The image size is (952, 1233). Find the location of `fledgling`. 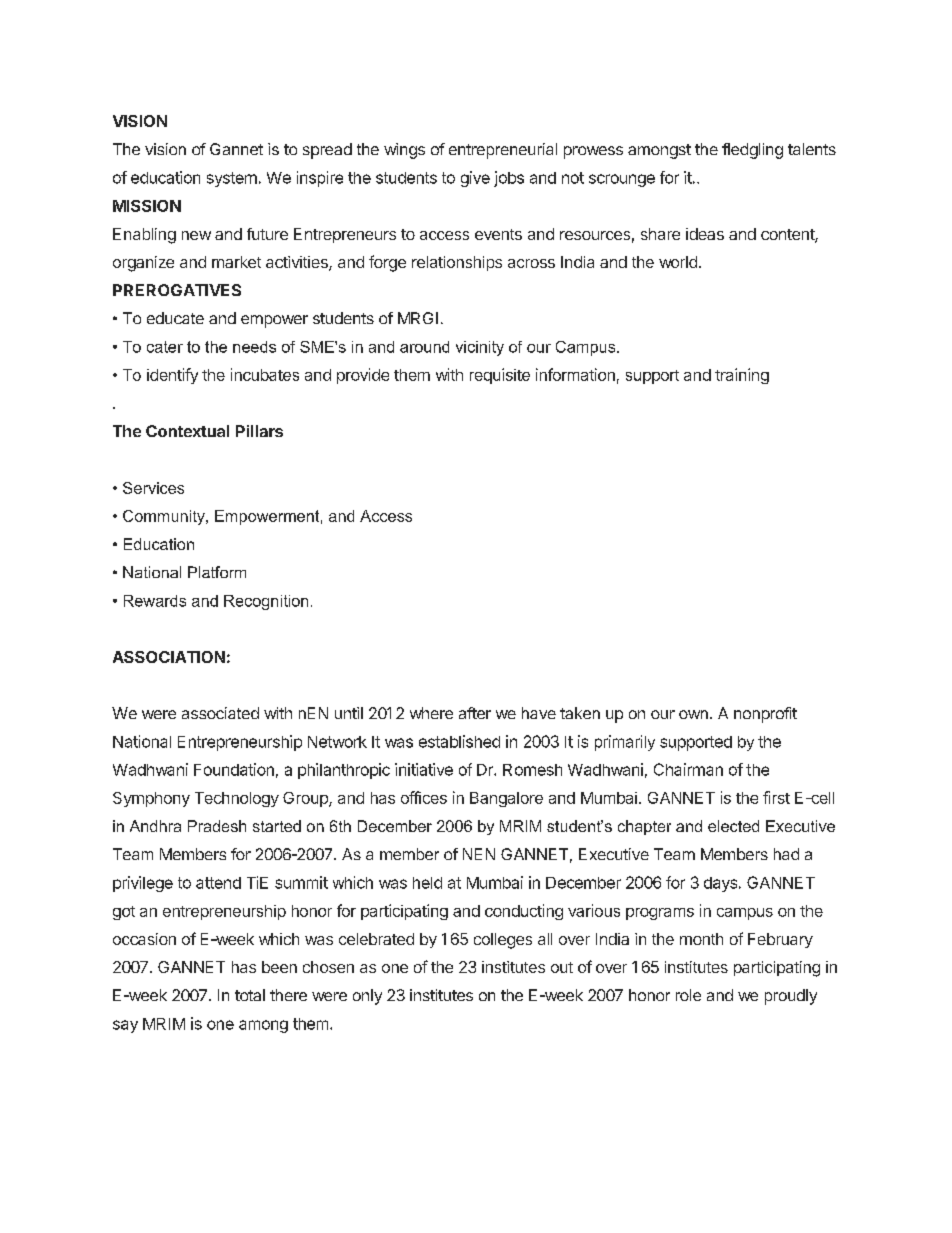

fledgling is located at coordinates (752, 151).
